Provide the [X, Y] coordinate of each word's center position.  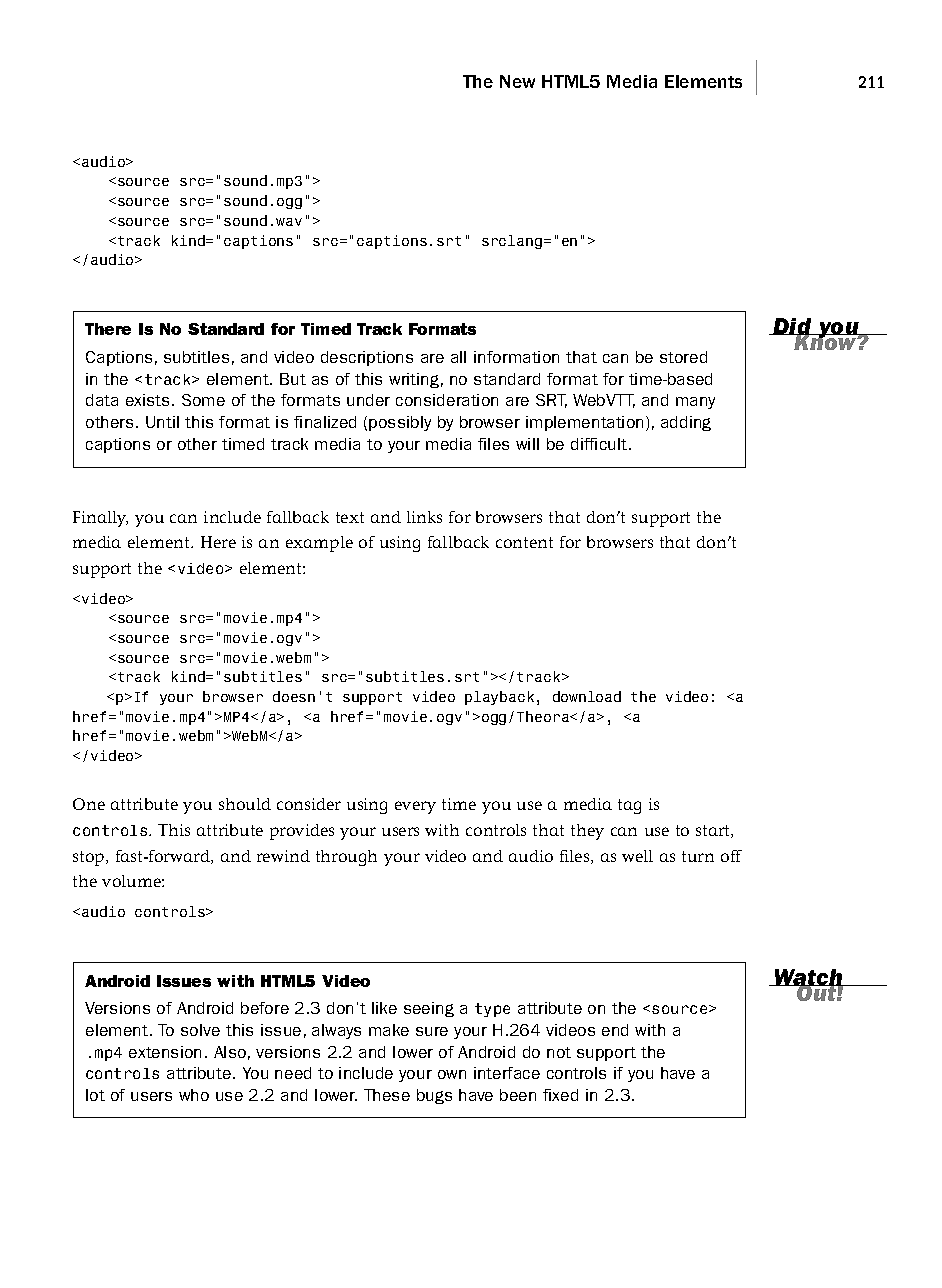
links [424, 517]
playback [499, 698]
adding [686, 423]
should [245, 804]
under [368, 400]
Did [792, 327]
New [517, 81]
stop [90, 858]
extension [165, 1052]
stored [683, 357]
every [415, 807]
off [731, 856]
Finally [100, 519]
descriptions [367, 358]
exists [149, 400]
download [587, 696]
